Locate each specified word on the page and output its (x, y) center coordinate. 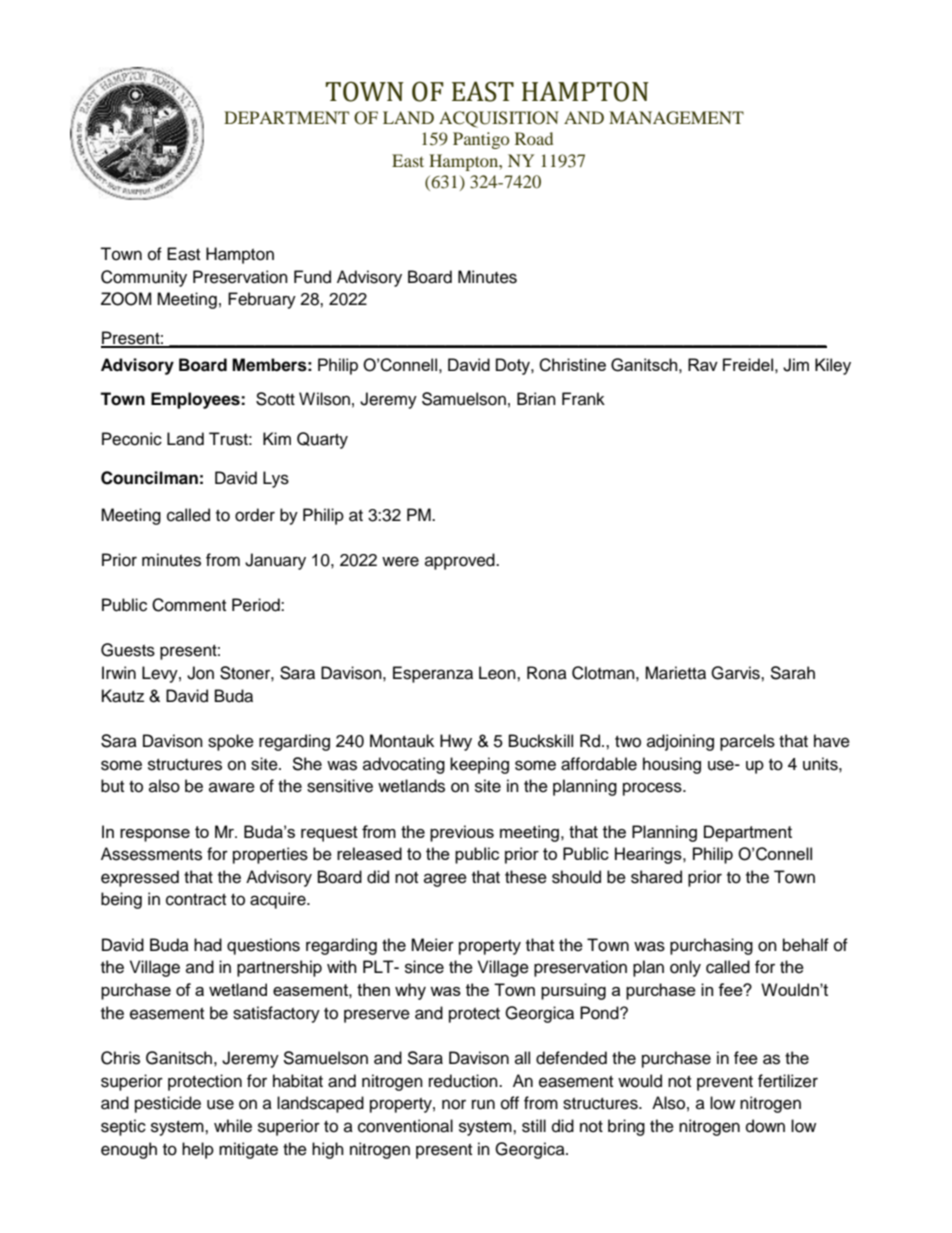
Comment (189, 605)
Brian (536, 399)
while (233, 1126)
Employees (196, 400)
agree (445, 880)
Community (144, 278)
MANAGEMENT (676, 118)
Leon (498, 673)
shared (656, 877)
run (483, 1104)
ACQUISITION (499, 119)
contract (196, 900)
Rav (703, 364)
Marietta (675, 673)
